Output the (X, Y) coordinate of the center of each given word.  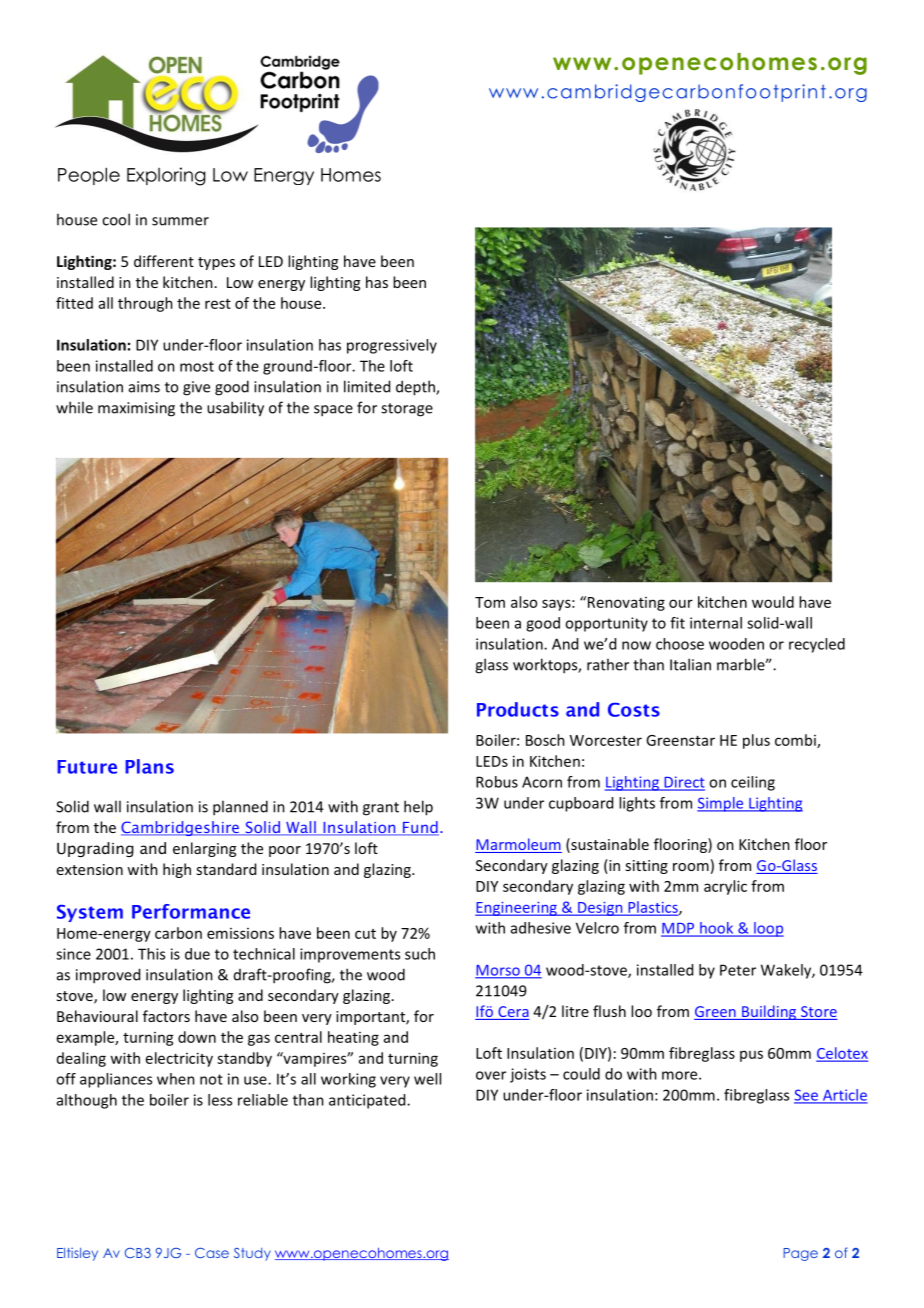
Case (212, 1253)
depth (416, 388)
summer (180, 221)
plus (756, 741)
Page (801, 1254)
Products (518, 709)
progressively (392, 346)
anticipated (368, 1101)
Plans (149, 766)
